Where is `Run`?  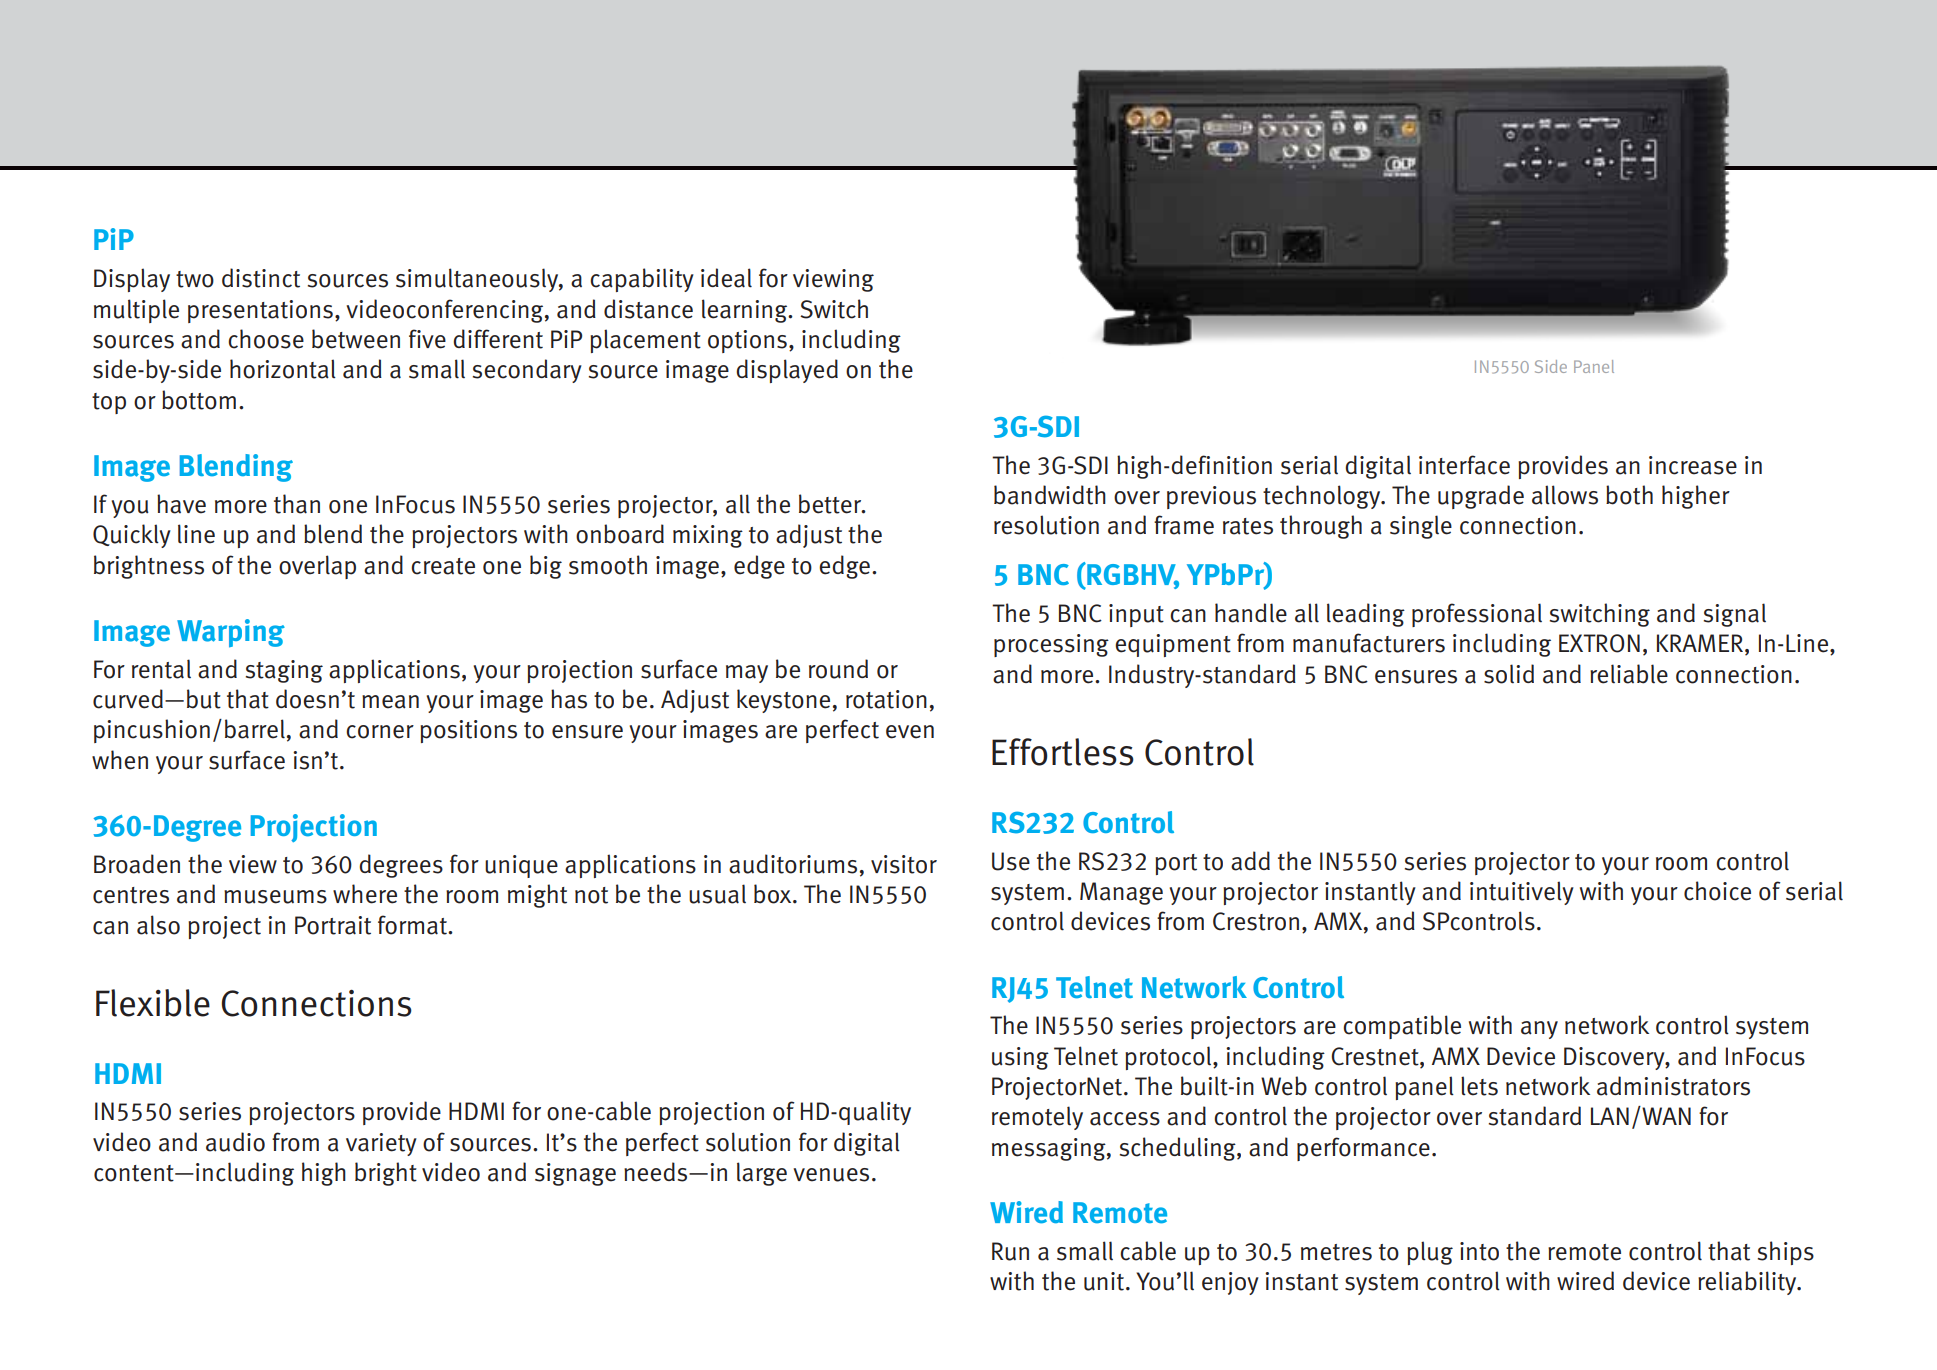 Run is located at coordinates (1010, 1251).
